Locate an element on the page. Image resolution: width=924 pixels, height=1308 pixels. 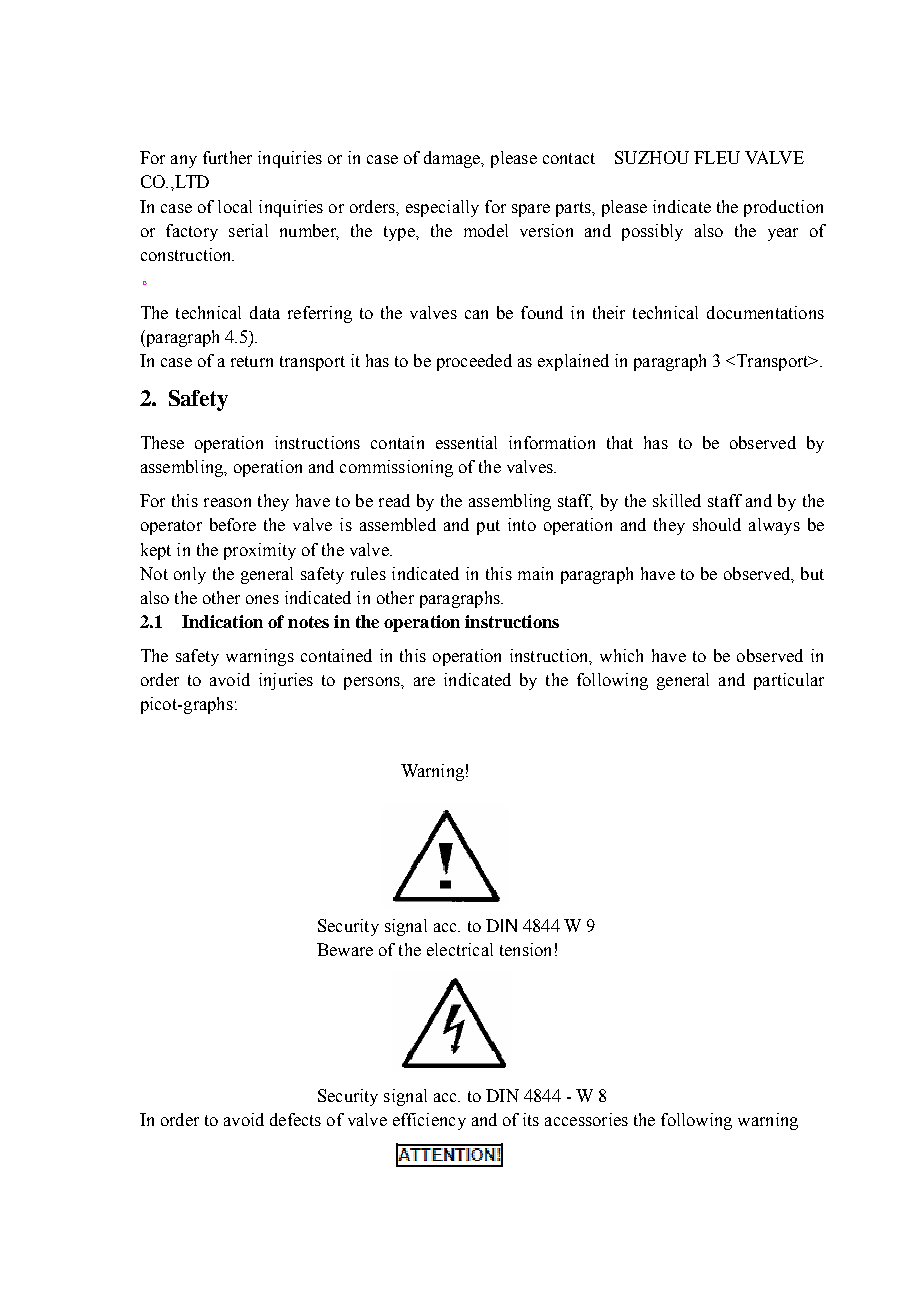
injuries is located at coordinates (286, 681).
